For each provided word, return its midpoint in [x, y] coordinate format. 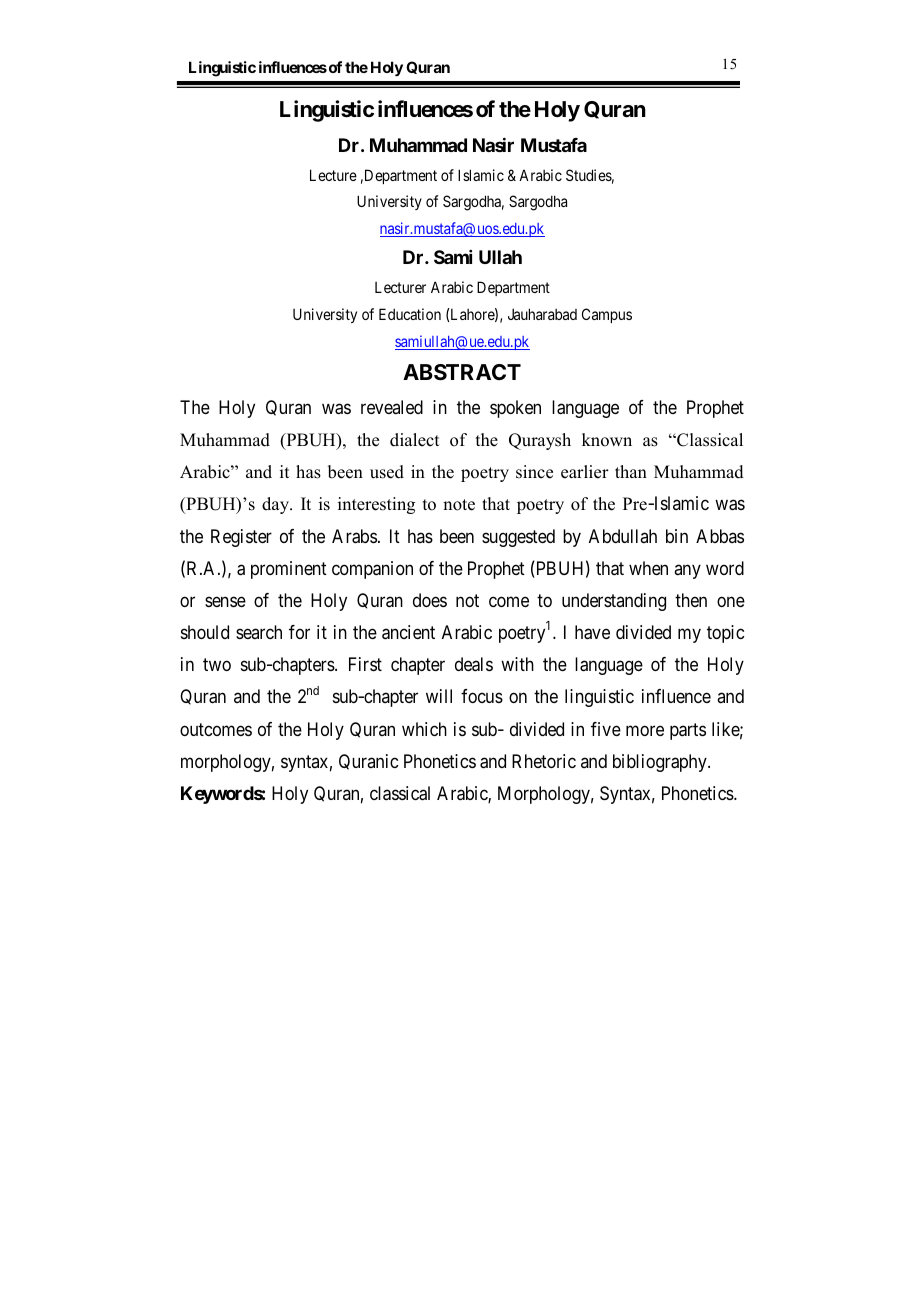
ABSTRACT [462, 372]
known [607, 440]
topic [725, 634]
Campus [607, 315]
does [430, 600]
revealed [392, 407]
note [459, 505]
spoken [515, 409]
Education [410, 314]
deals [474, 664]
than [631, 471]
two [217, 664]
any [687, 571]
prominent [289, 570]
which [424, 729]
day [277, 505]
